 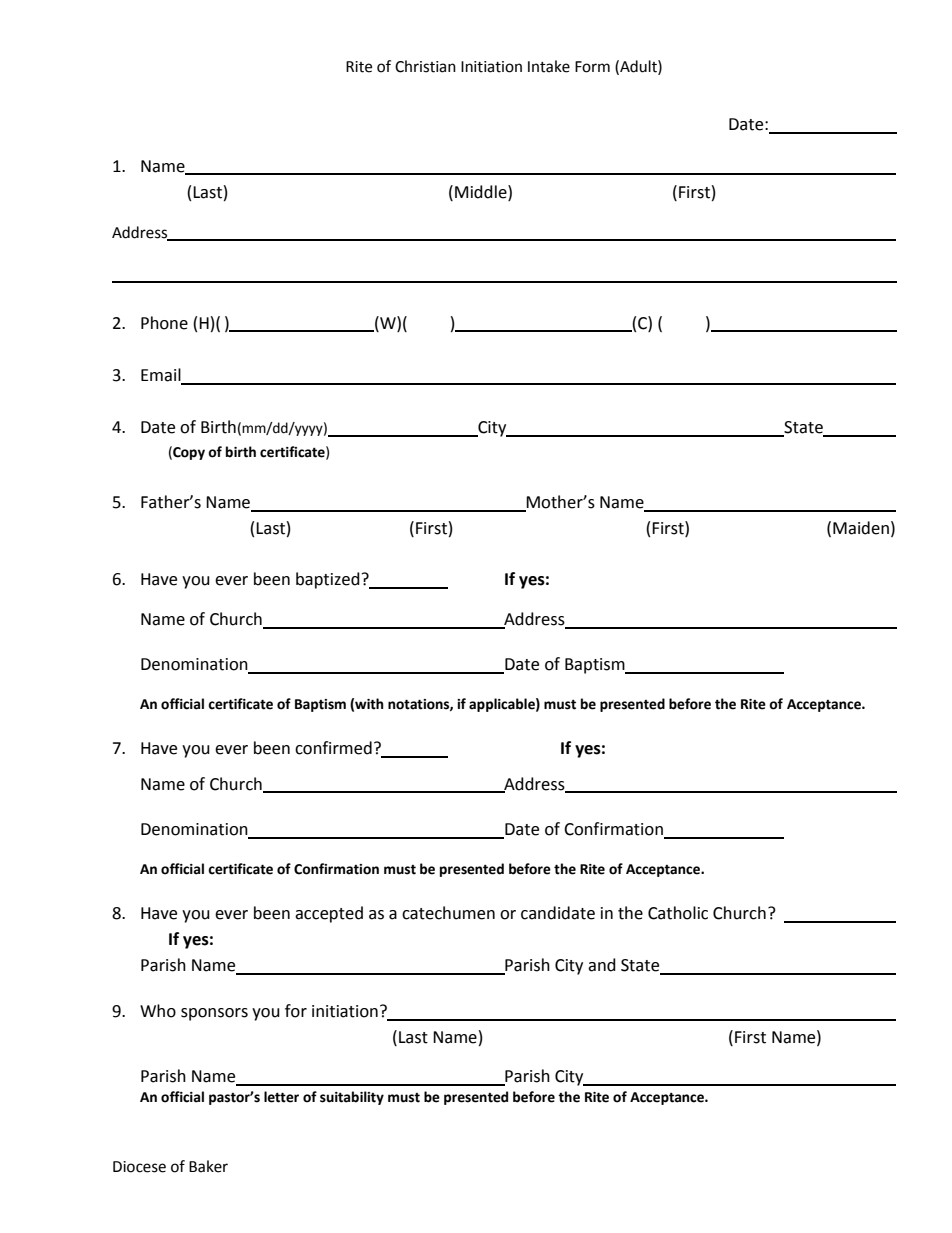 What do you see at coordinates (861, 528) in the document?
I see `Maiden` at bounding box center [861, 528].
